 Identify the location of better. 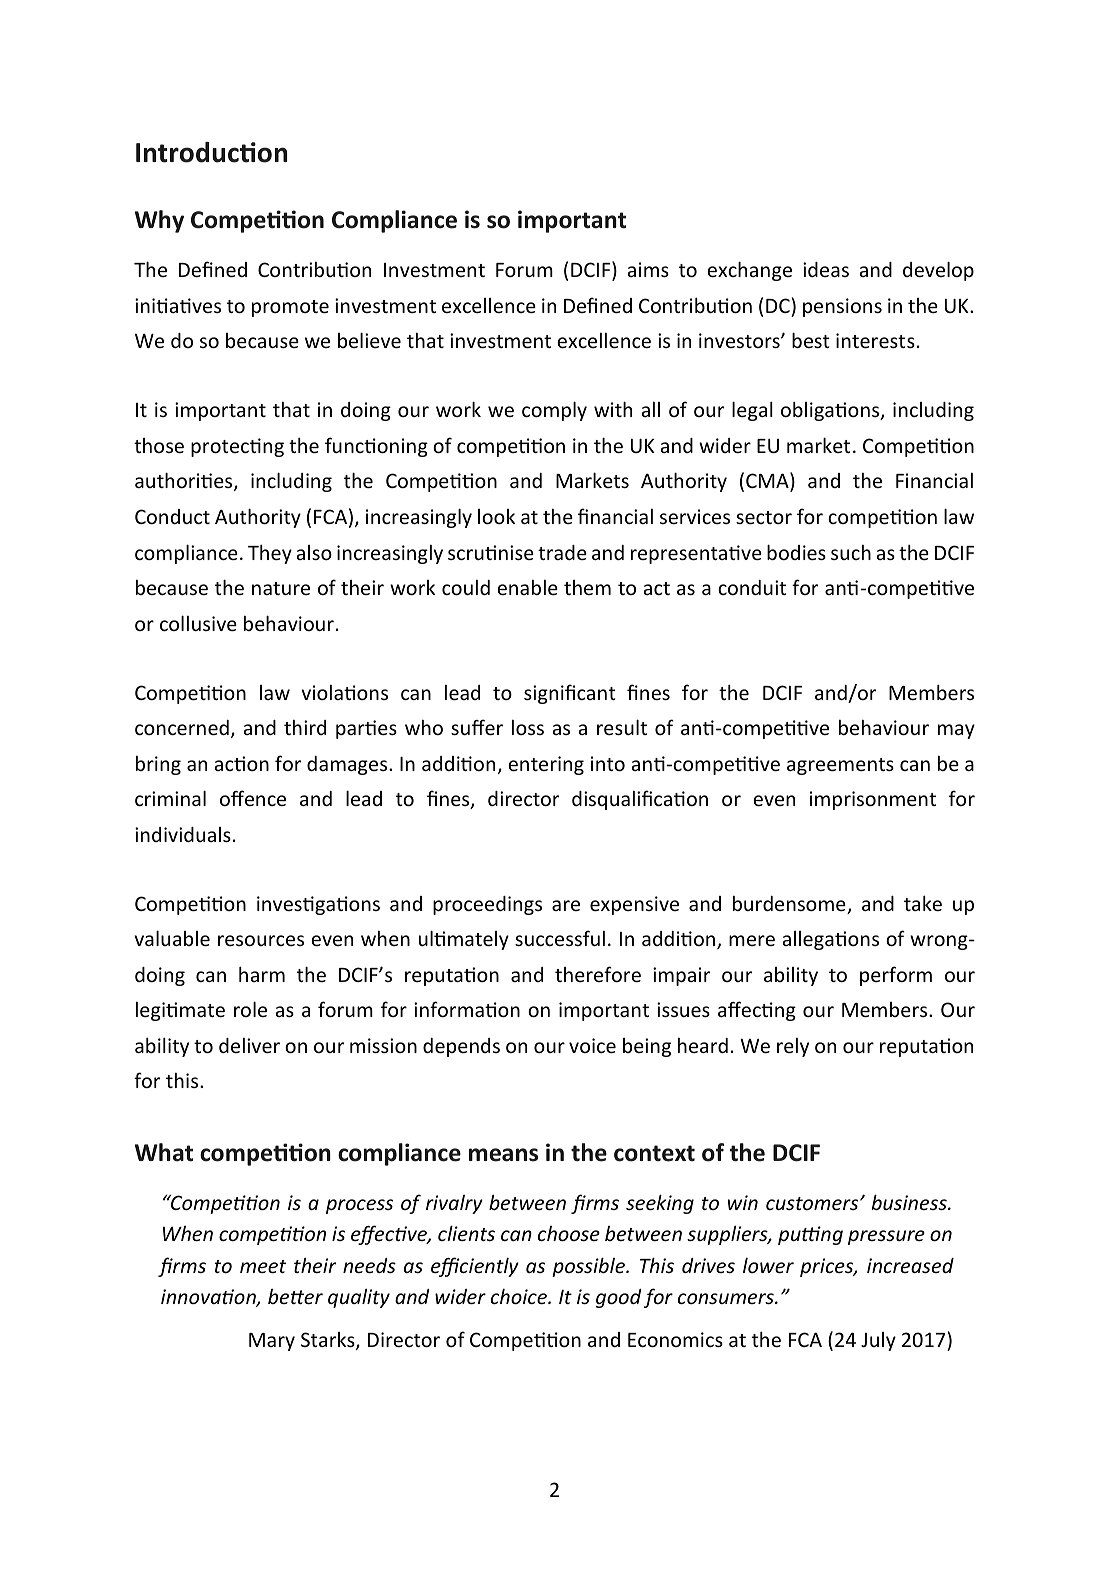
(295, 1296).
